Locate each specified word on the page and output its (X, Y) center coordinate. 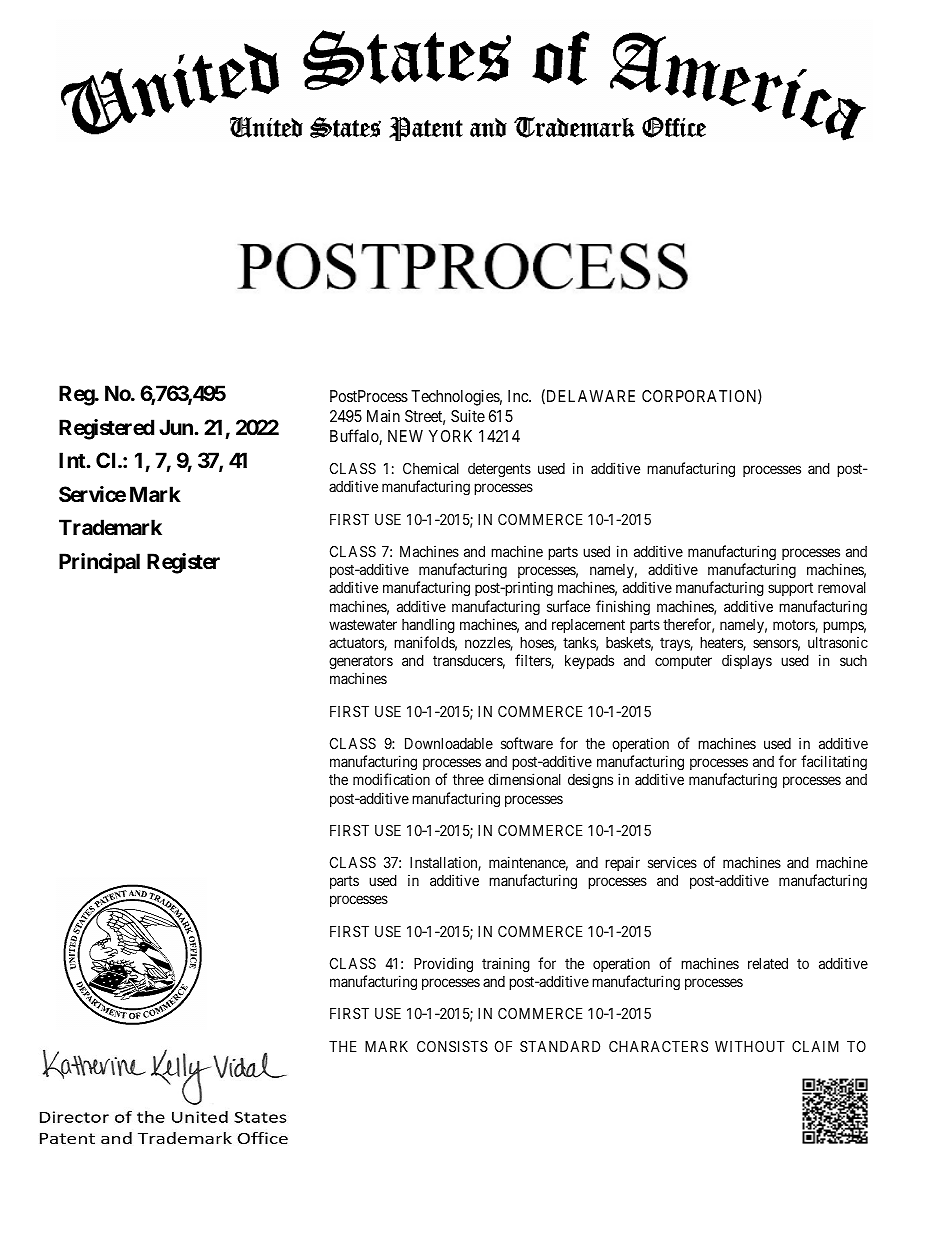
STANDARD (560, 1046)
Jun (177, 427)
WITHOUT (750, 1046)
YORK (450, 436)
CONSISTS (452, 1046)
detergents (499, 470)
